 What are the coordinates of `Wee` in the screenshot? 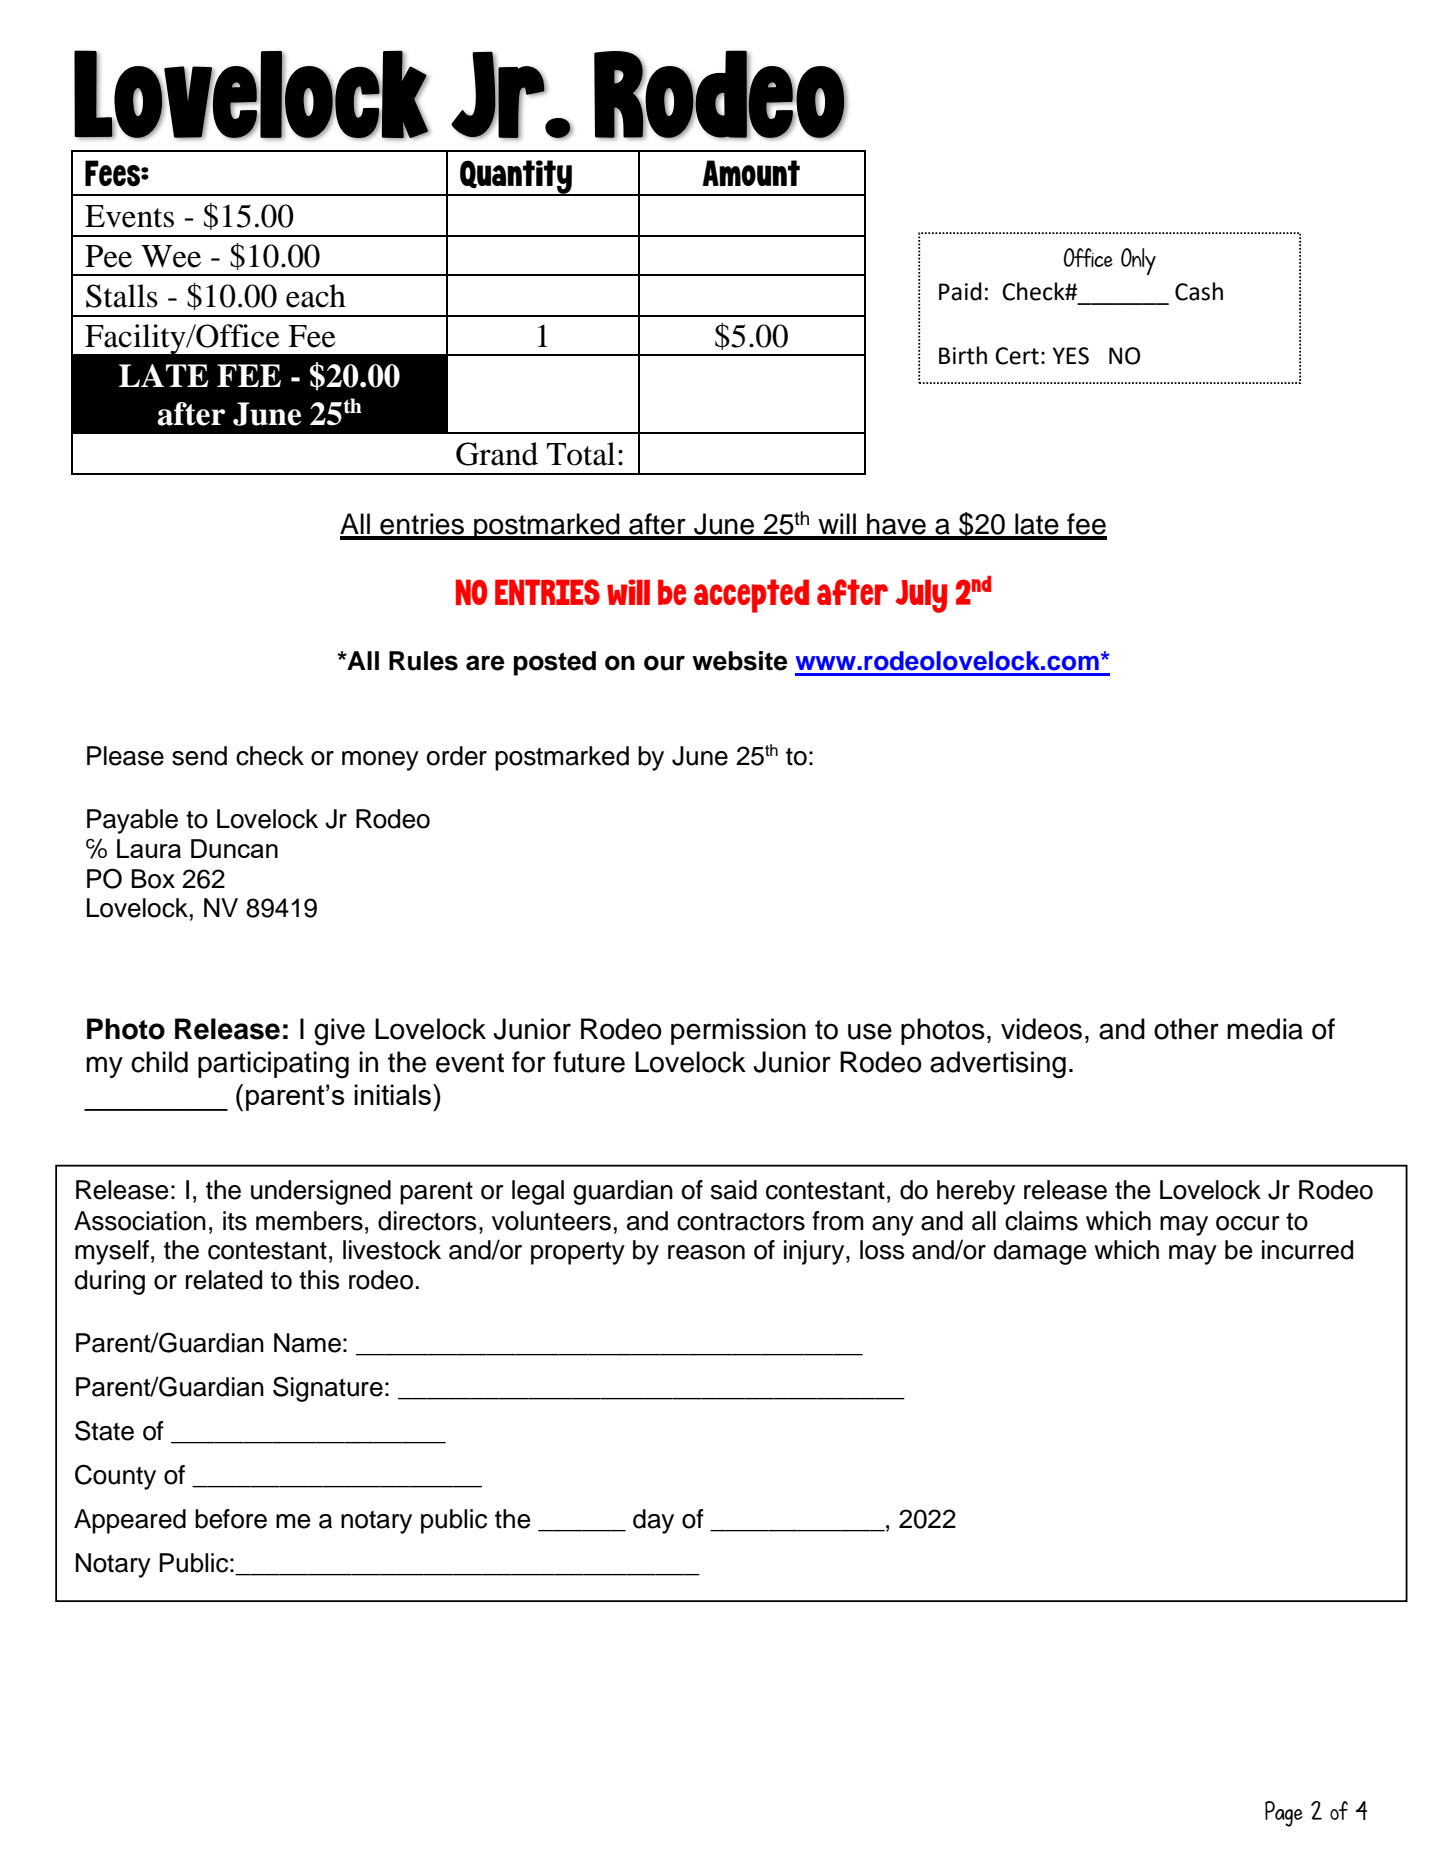 It's located at (171, 256).
